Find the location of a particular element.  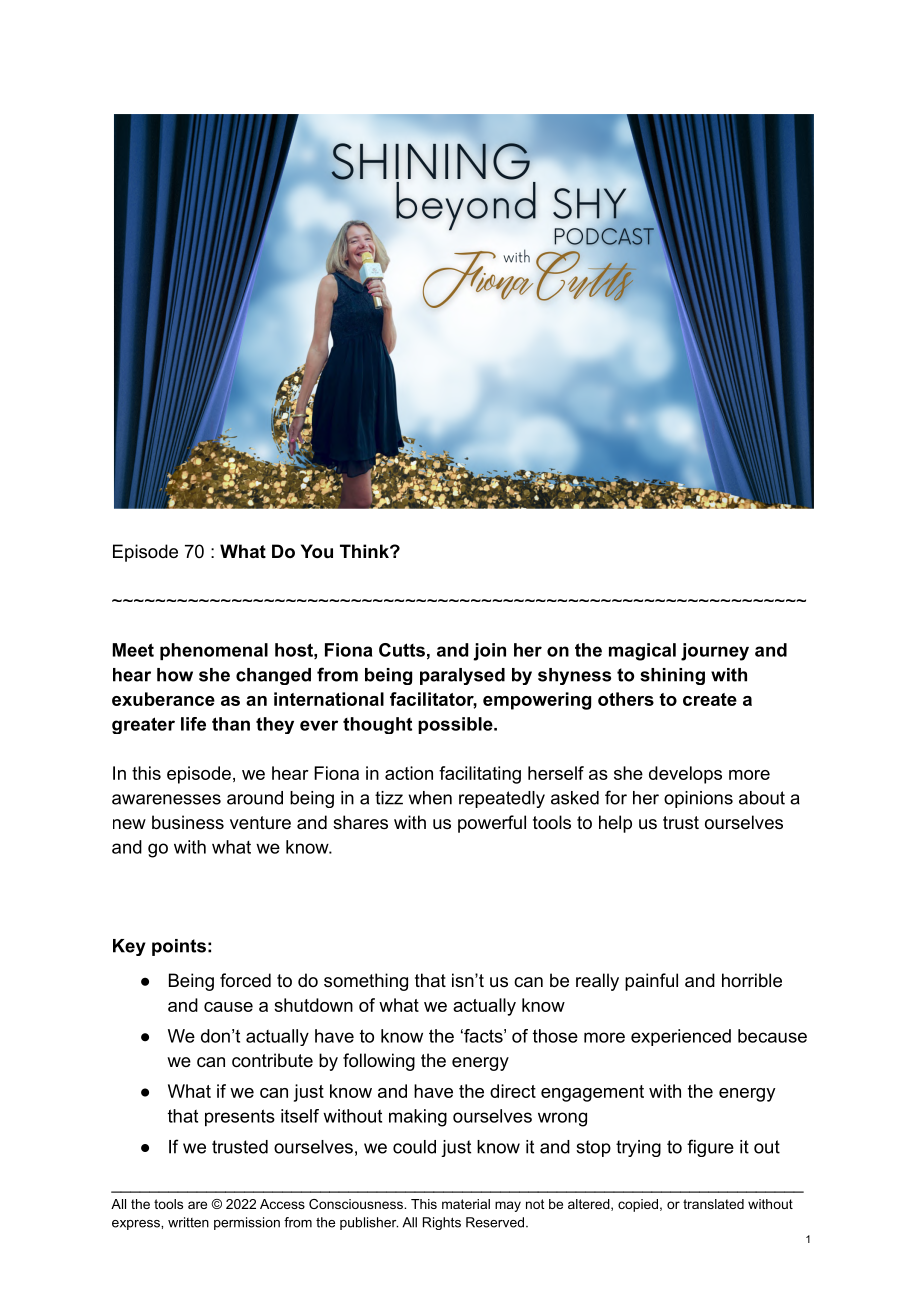

Cutts is located at coordinates (402, 650).
